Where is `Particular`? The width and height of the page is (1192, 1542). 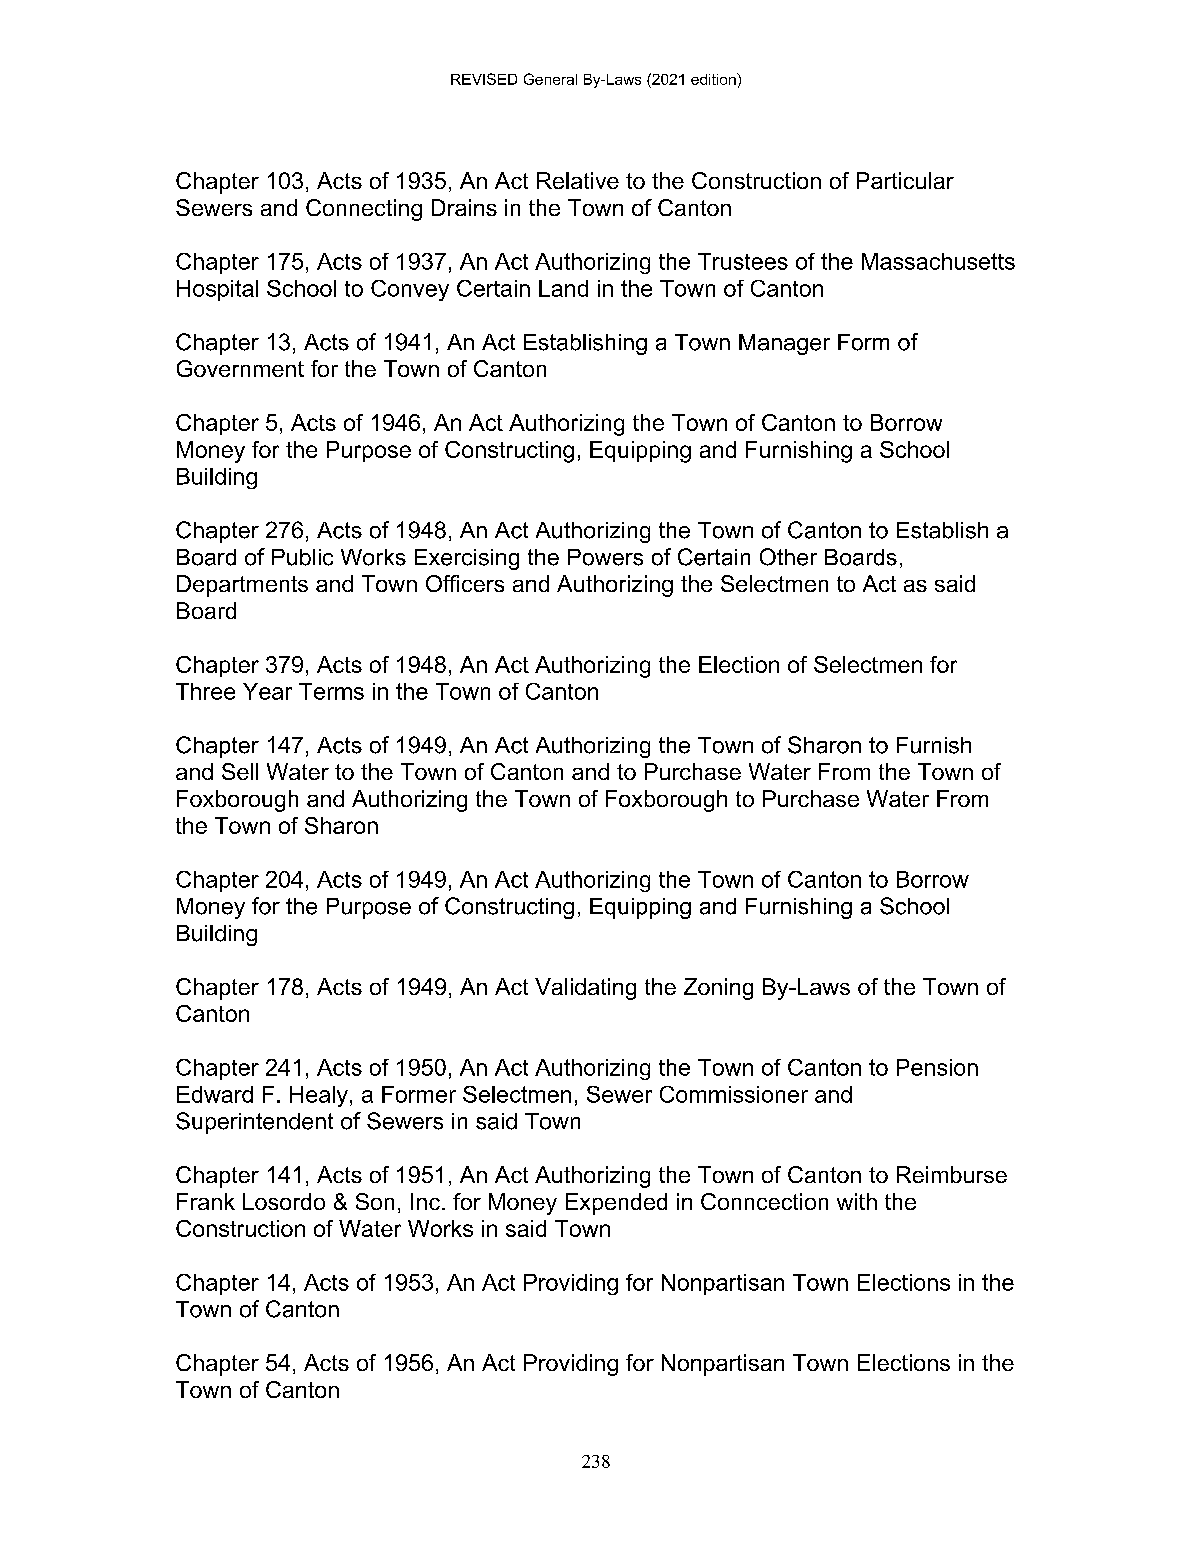
Particular is located at coordinates (905, 180).
